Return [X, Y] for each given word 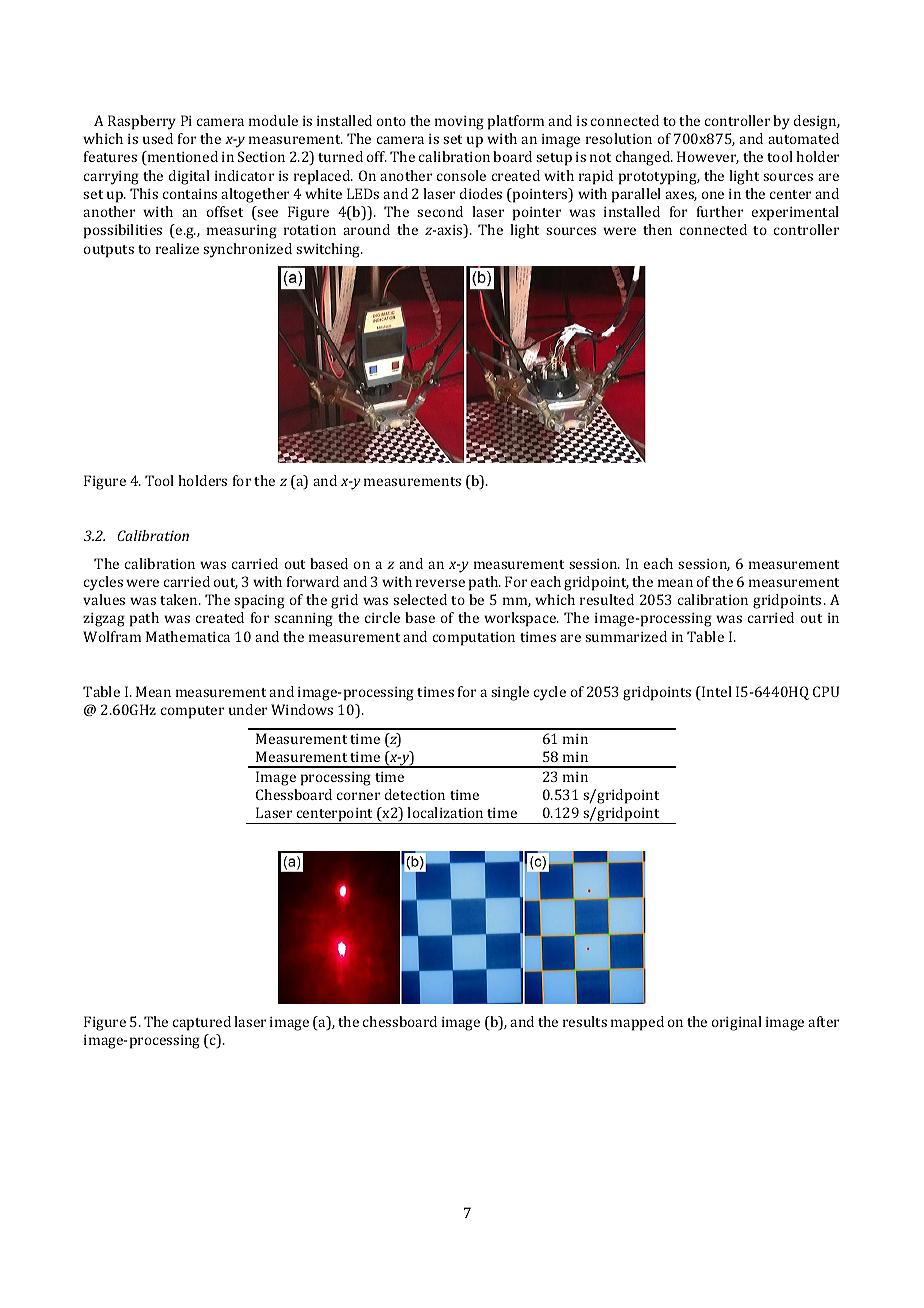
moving [459, 123]
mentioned [181, 158]
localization [445, 812]
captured [202, 1023]
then [657, 229]
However [708, 157]
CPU [826, 691]
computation [474, 639]
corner [358, 796]
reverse [440, 583]
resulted [607, 599]
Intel [716, 693]
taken [180, 599]
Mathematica [188, 636]
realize [177, 248]
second [440, 211]
